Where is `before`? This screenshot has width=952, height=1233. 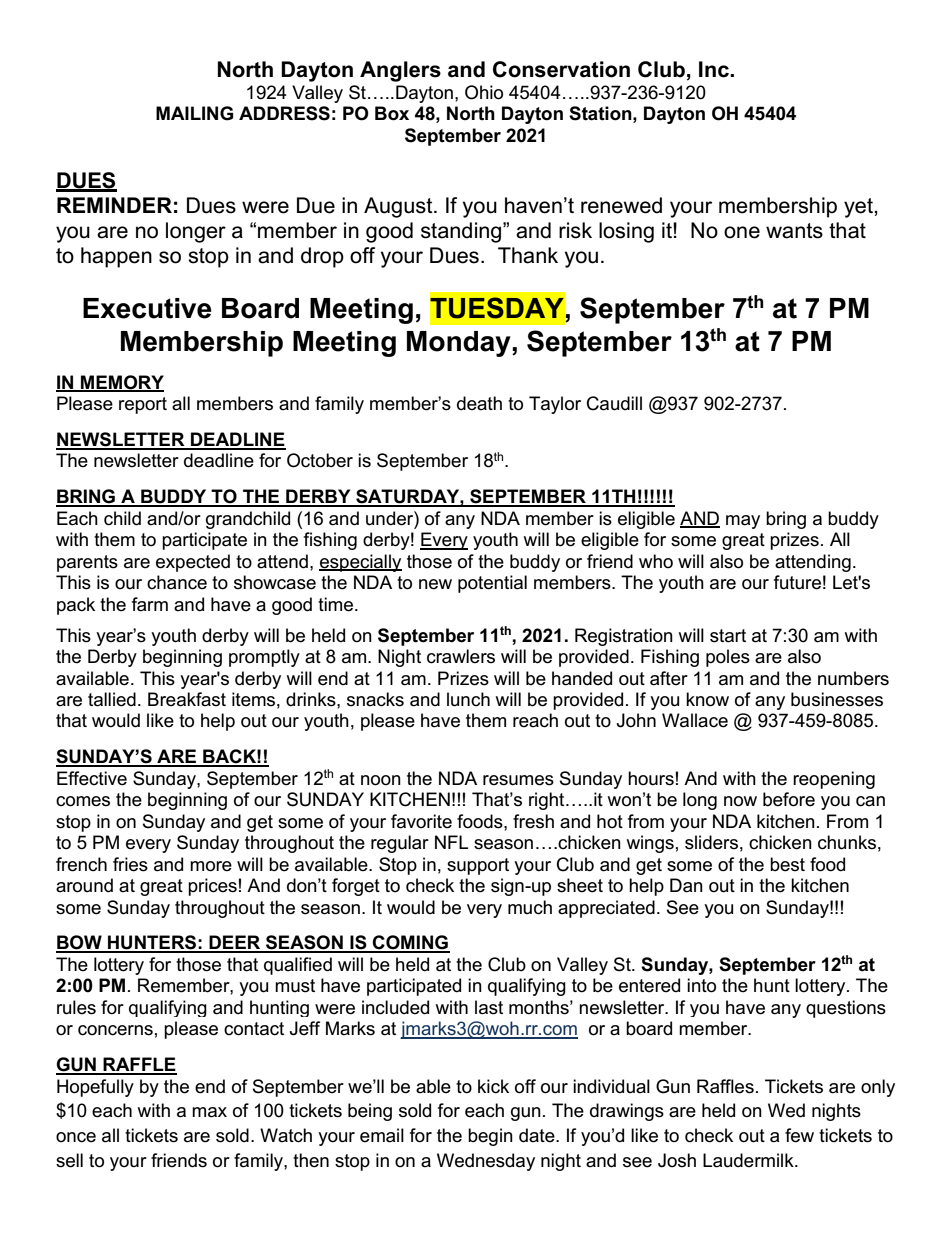 before is located at coordinates (789, 799).
